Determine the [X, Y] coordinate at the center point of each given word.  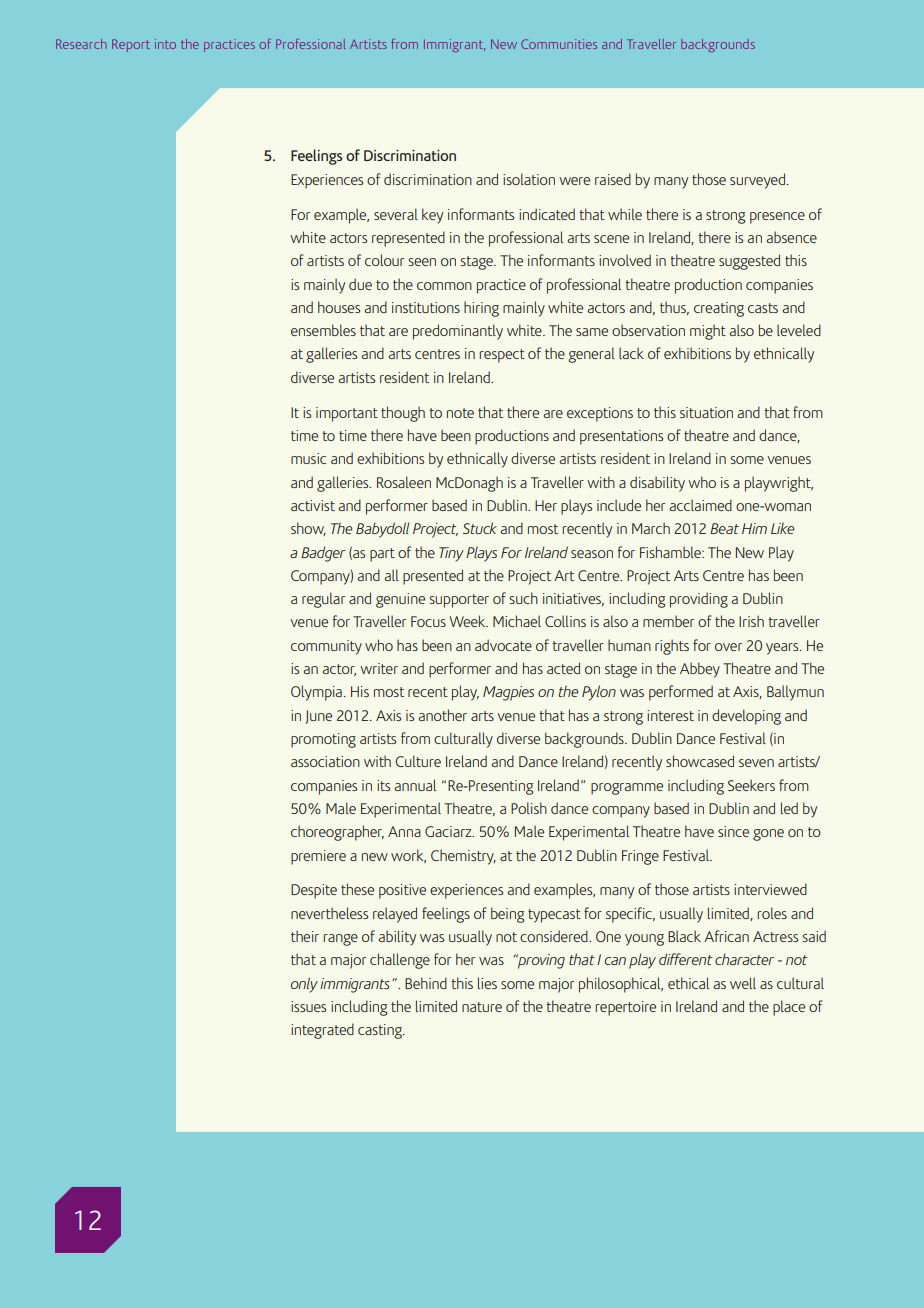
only [304, 985]
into [165, 44]
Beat [724, 528]
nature [482, 1007]
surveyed [757, 181]
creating [719, 309]
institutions [426, 307]
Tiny [451, 554]
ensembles [323, 330]
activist [313, 505]
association [325, 761]
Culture [418, 761]
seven [756, 763]
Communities [559, 44]
